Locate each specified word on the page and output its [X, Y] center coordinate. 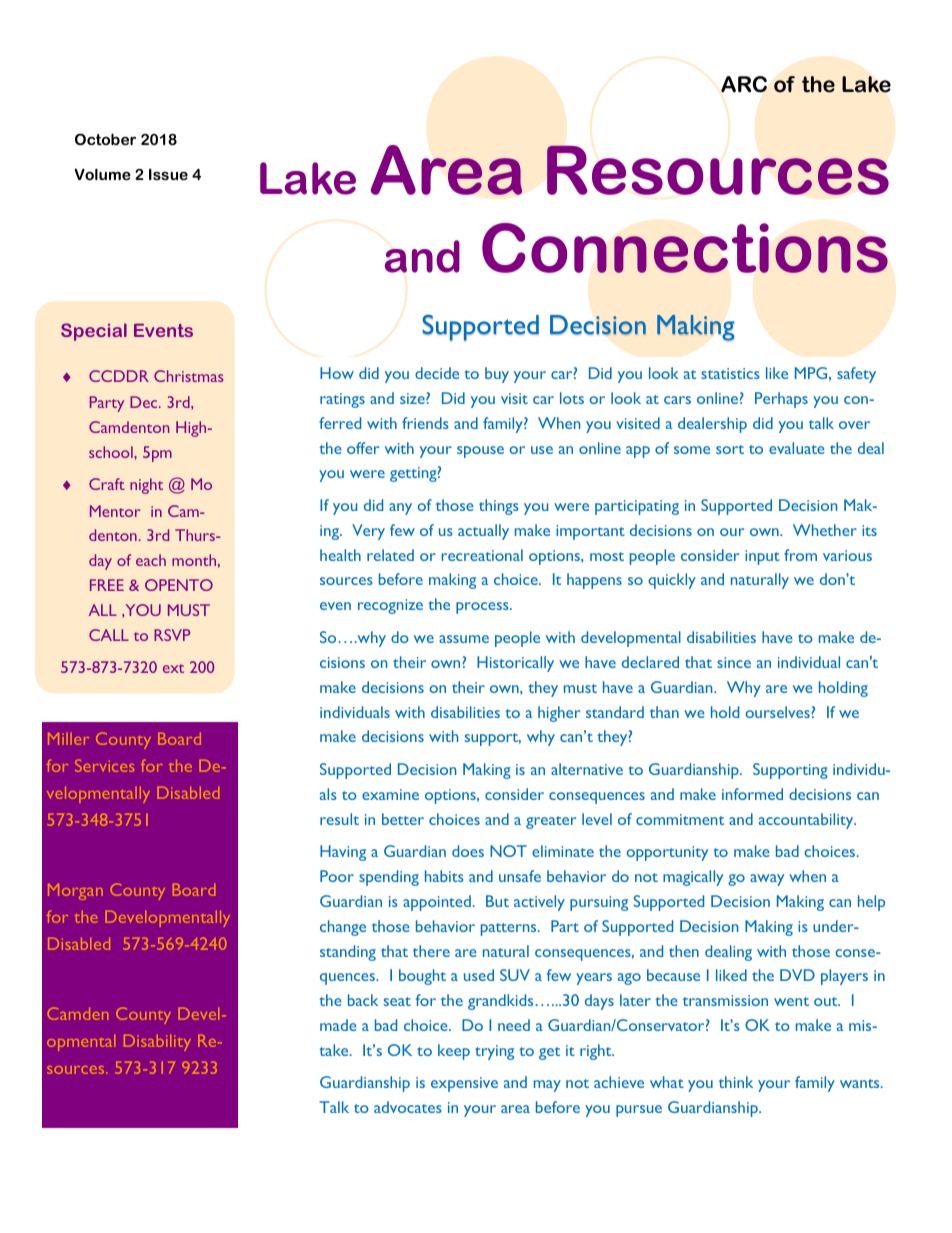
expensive [464, 1084]
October [105, 139]
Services [104, 766]
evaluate [797, 448]
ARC [744, 84]
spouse [480, 452]
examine [390, 794]
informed [752, 794]
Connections [685, 248]
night [146, 486]
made [338, 1025]
